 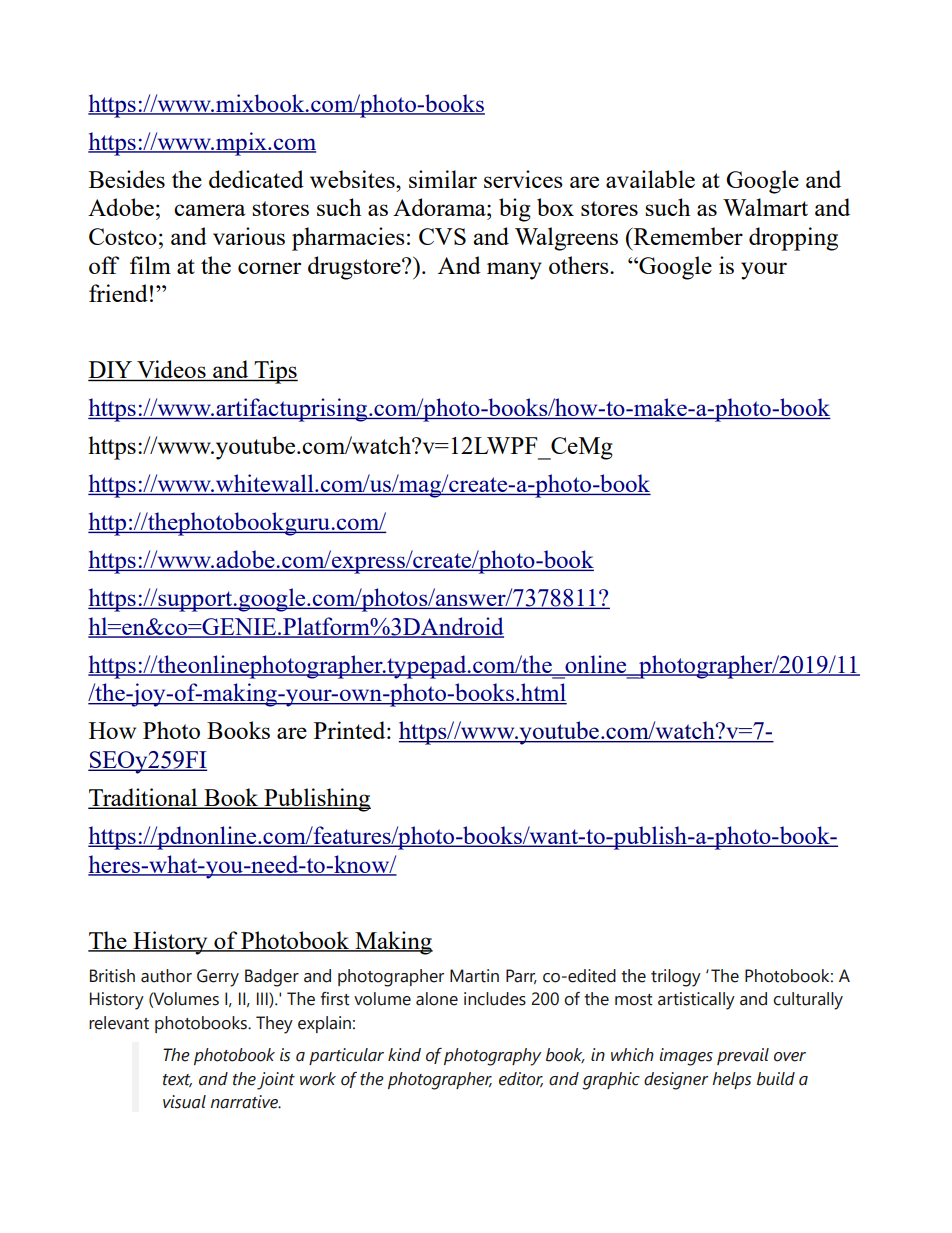 What do you see at coordinates (765, 207) in the document?
I see `Walmart` at bounding box center [765, 207].
